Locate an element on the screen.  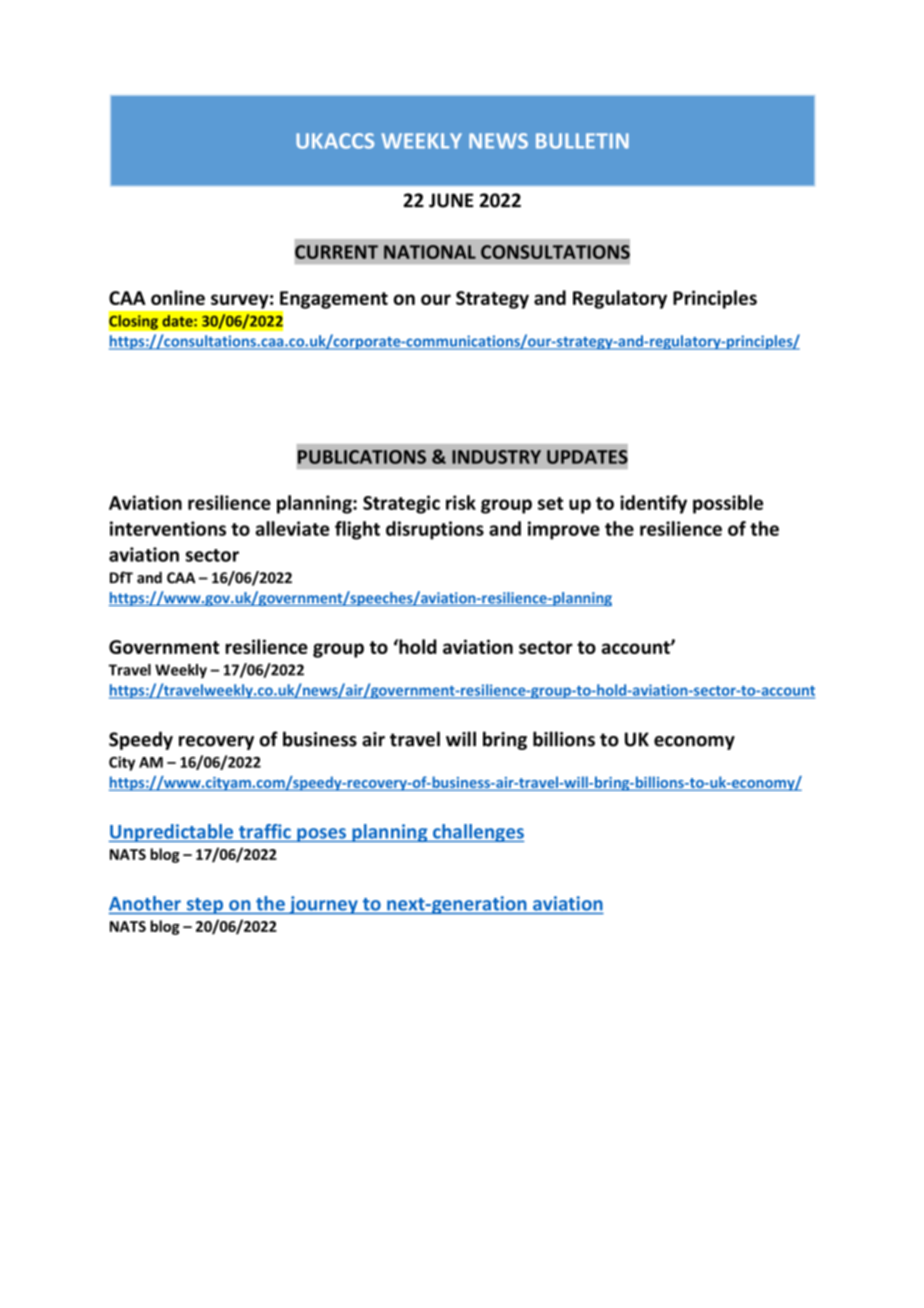
disruptions is located at coordinates (435, 530).
